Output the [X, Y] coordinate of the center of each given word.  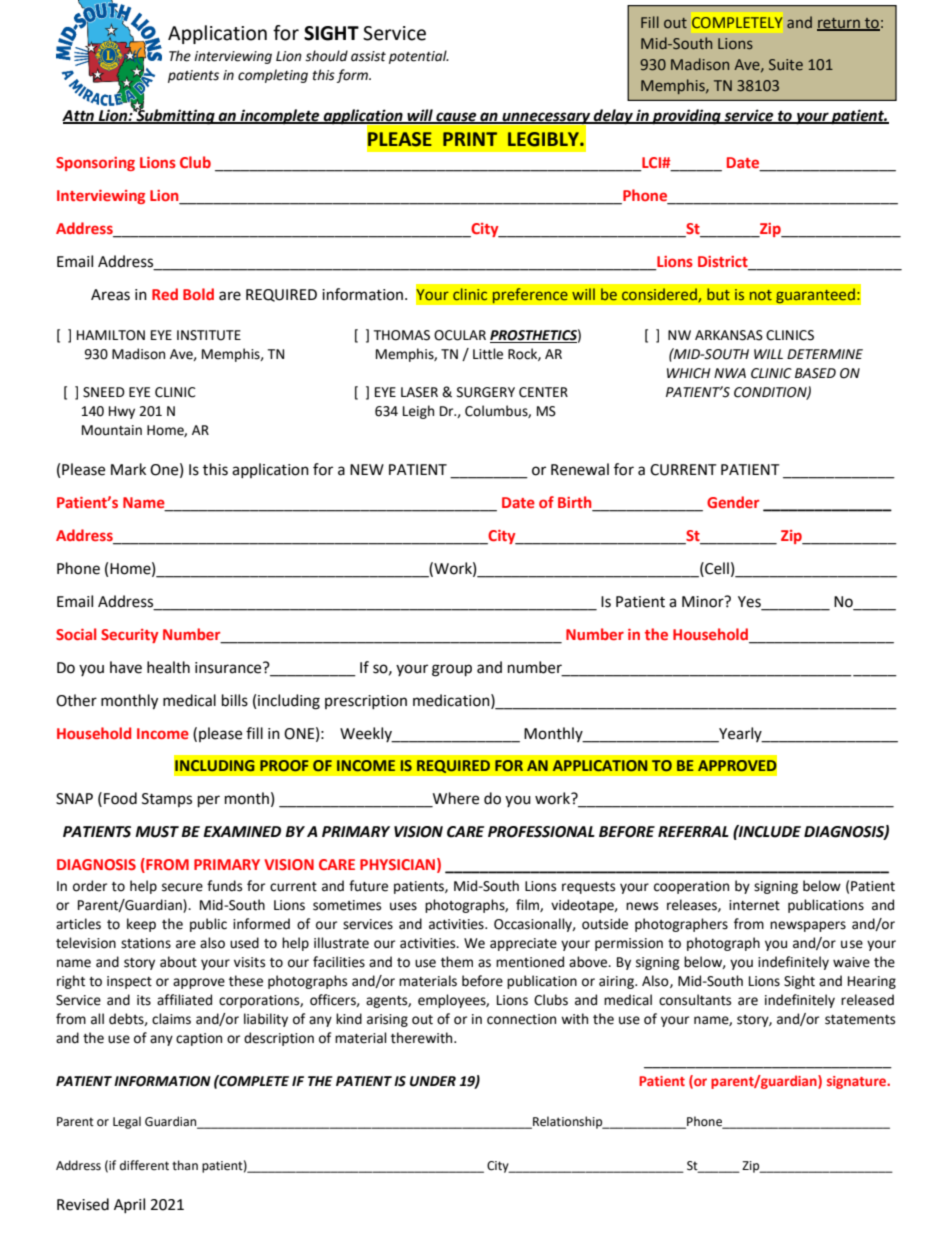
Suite [786, 65]
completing [273, 76]
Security [130, 636]
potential [419, 57]
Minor [704, 602]
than [185, 1165]
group [452, 670]
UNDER [433, 1081]
